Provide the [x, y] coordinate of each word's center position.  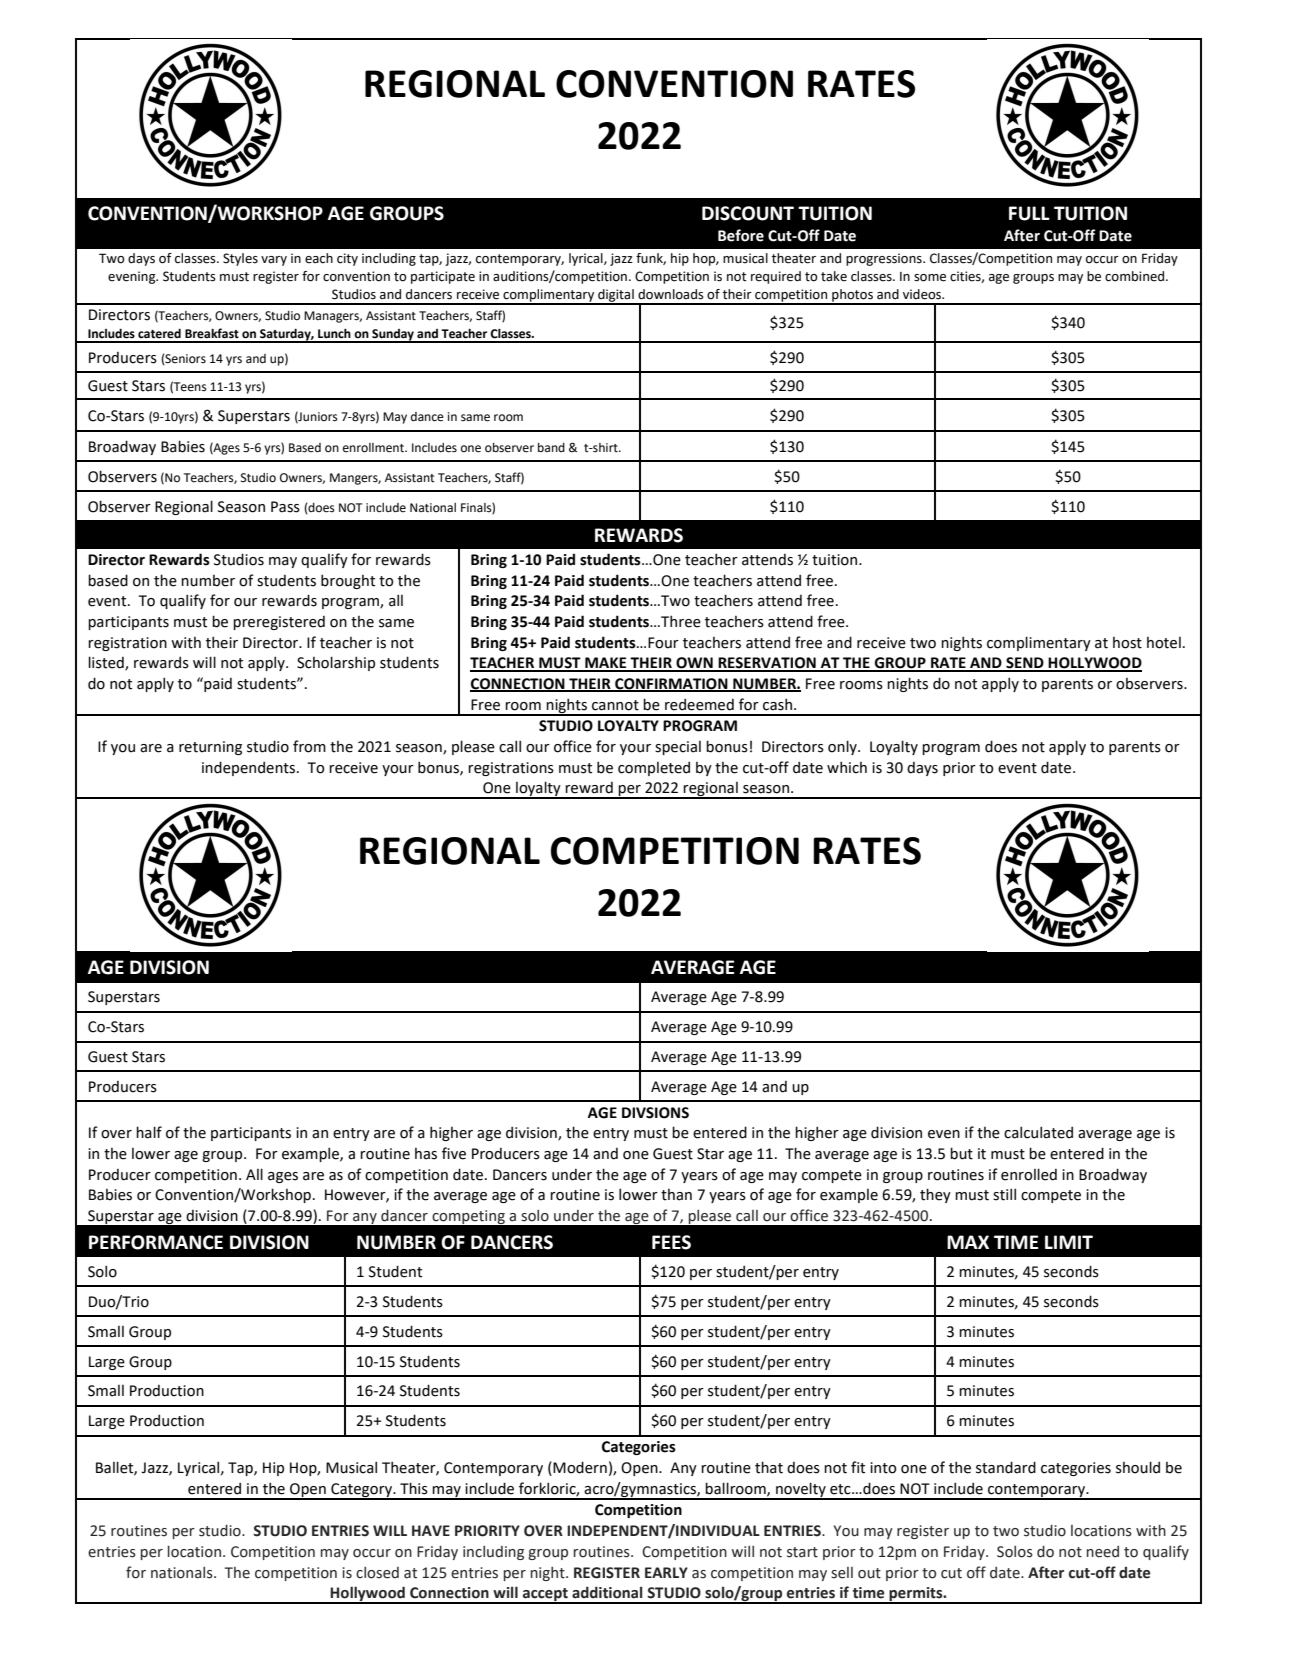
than [676, 1195]
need [1103, 1552]
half [149, 1132]
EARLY [666, 1572]
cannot [615, 705]
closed [377, 1573]
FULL [1029, 213]
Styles [240, 259]
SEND [1025, 664]
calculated [1038, 1132]
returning [210, 748]
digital [616, 296]
